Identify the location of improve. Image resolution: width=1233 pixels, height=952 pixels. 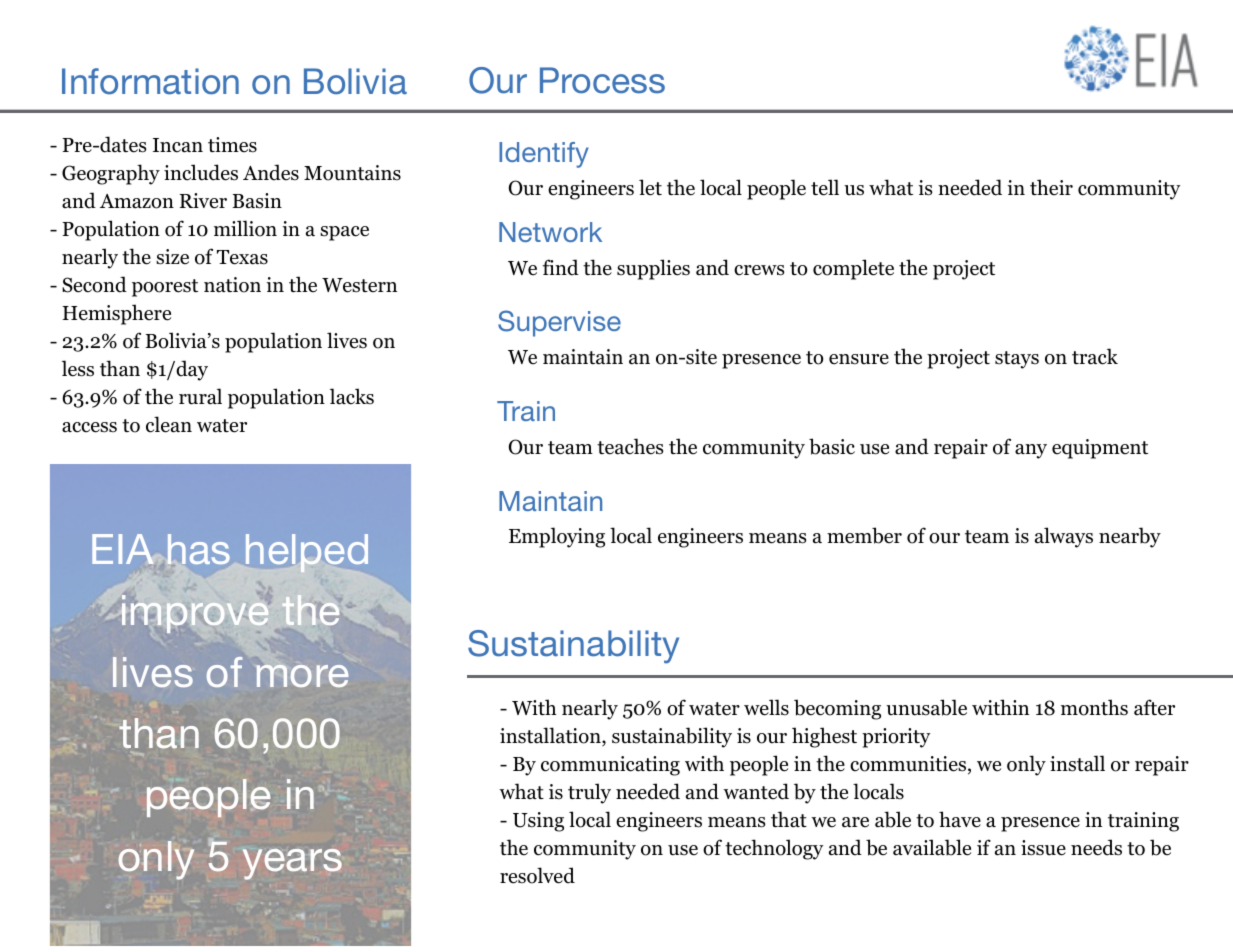
(195, 614).
